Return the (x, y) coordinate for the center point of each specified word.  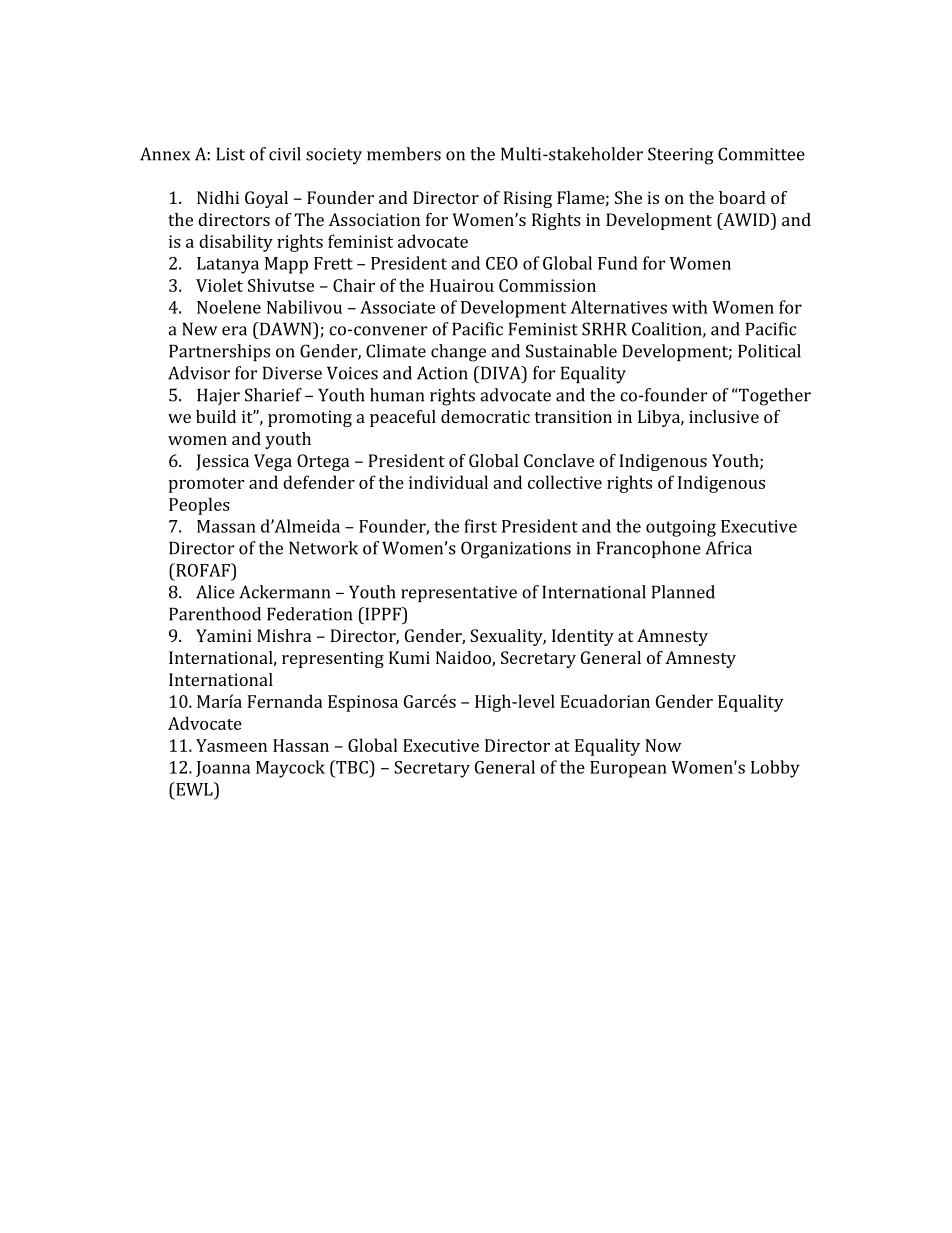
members (404, 154)
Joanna (223, 769)
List (230, 154)
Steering (680, 156)
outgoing (681, 528)
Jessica (222, 462)
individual (448, 482)
